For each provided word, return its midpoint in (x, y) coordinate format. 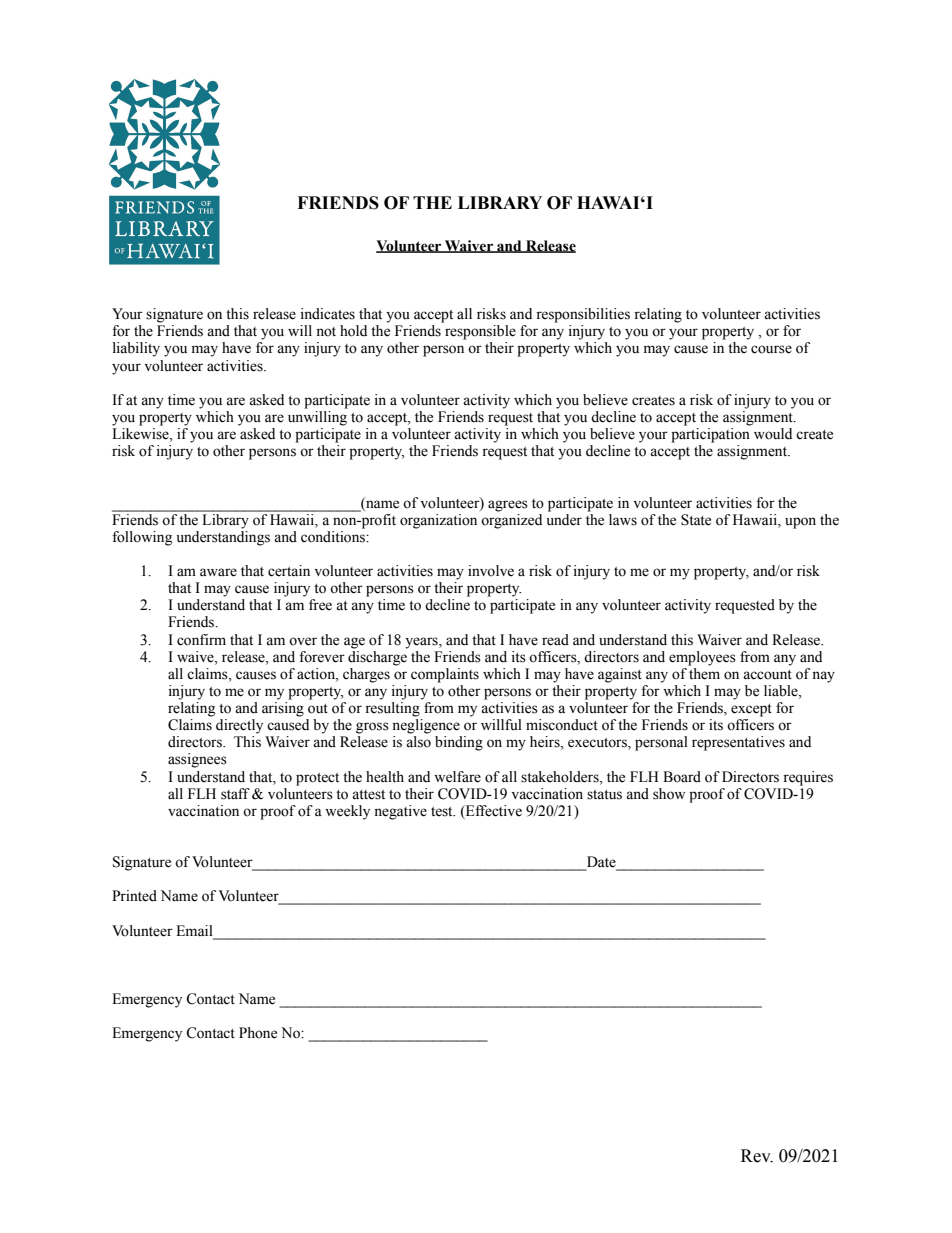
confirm (201, 640)
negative (400, 812)
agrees (508, 506)
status (604, 795)
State (696, 520)
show (669, 794)
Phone (258, 1033)
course (771, 349)
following (142, 538)
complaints (445, 675)
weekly (347, 812)
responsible (480, 332)
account (767, 675)
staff (235, 794)
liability (136, 349)
